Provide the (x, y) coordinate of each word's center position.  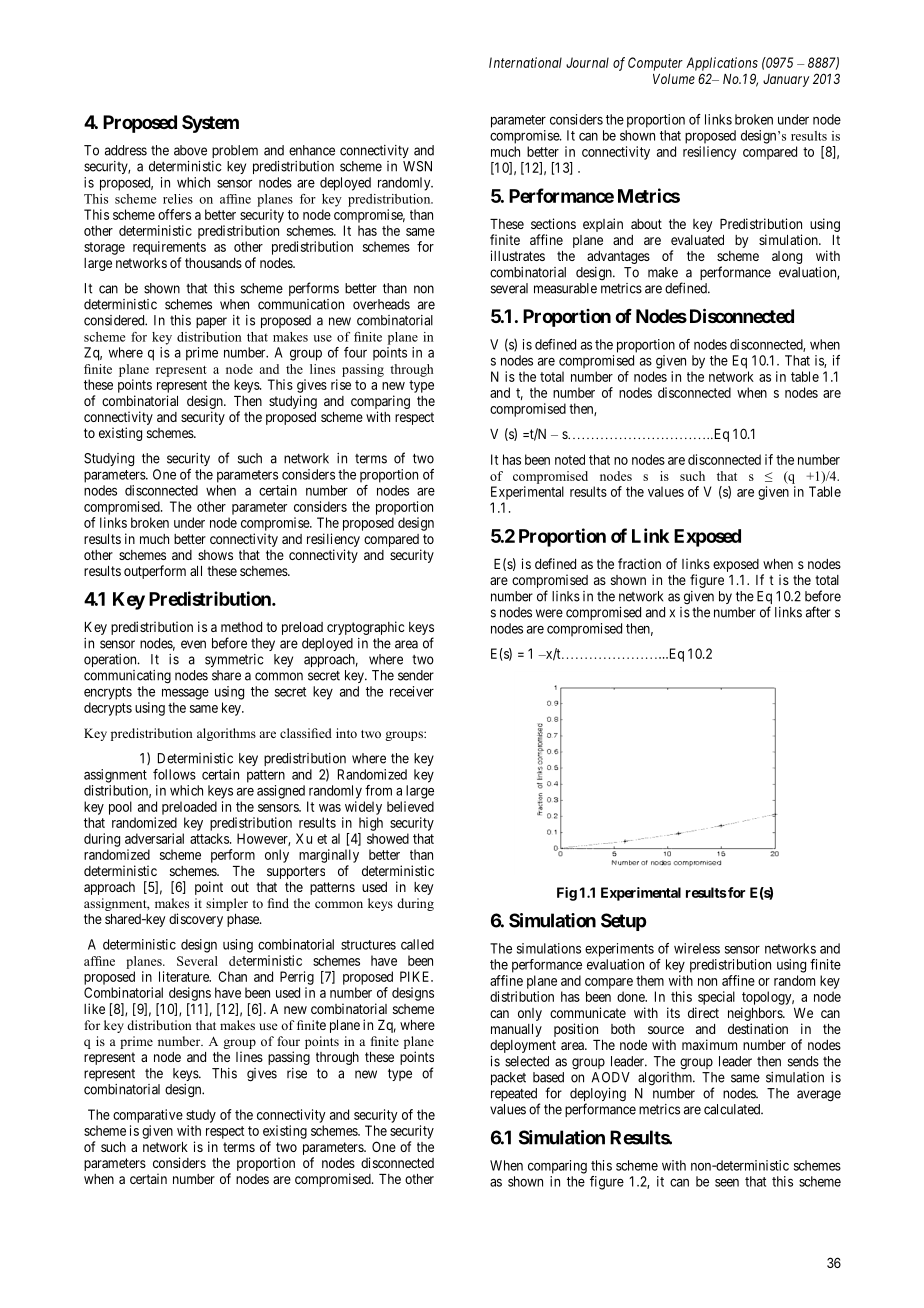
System (210, 124)
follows (174, 774)
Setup (624, 922)
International (525, 62)
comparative (148, 1116)
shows (215, 555)
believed (410, 806)
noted (570, 459)
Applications (722, 64)
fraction (639, 563)
